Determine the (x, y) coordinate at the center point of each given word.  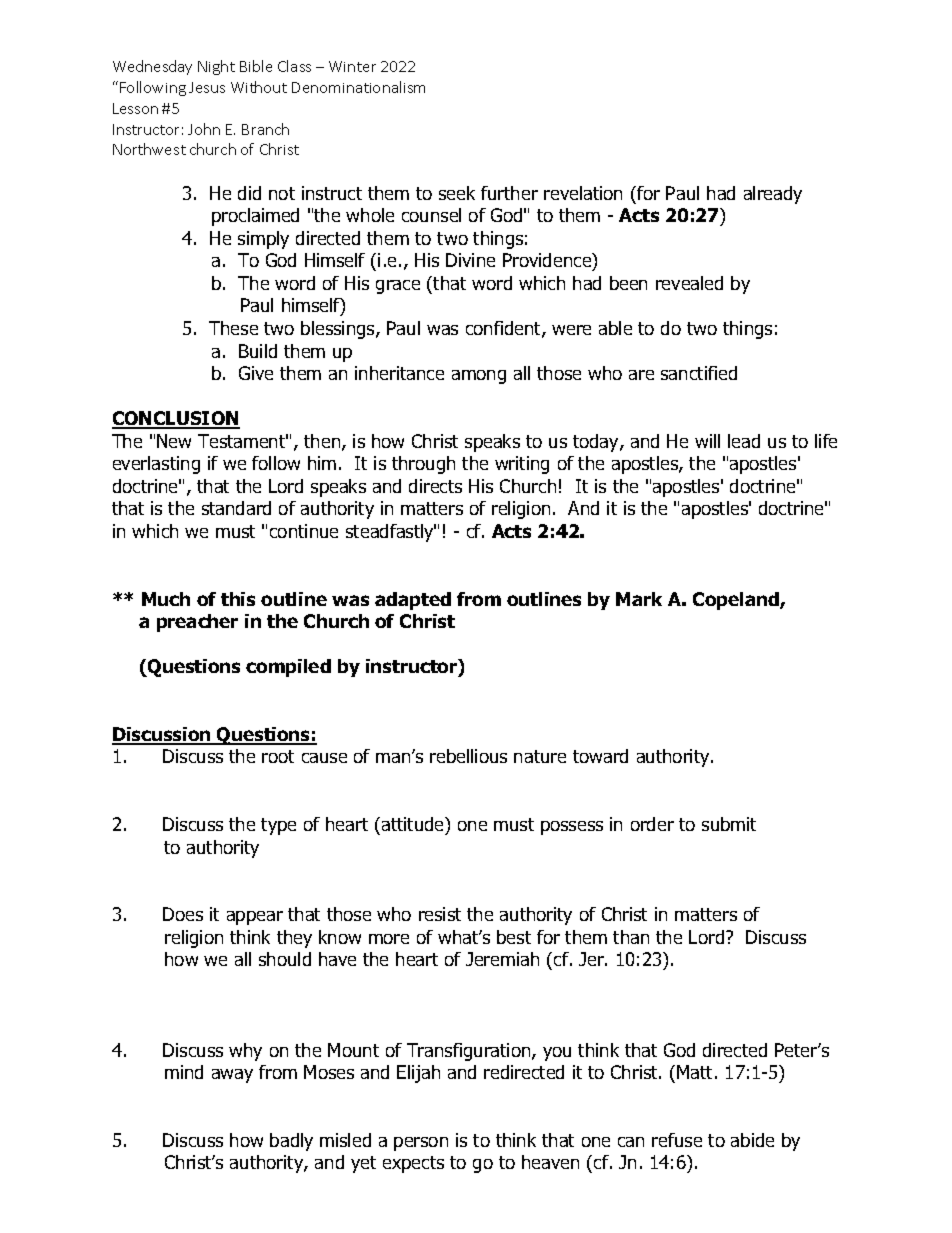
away (232, 1076)
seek (457, 193)
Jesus (207, 87)
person (421, 1144)
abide (752, 1140)
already (773, 195)
